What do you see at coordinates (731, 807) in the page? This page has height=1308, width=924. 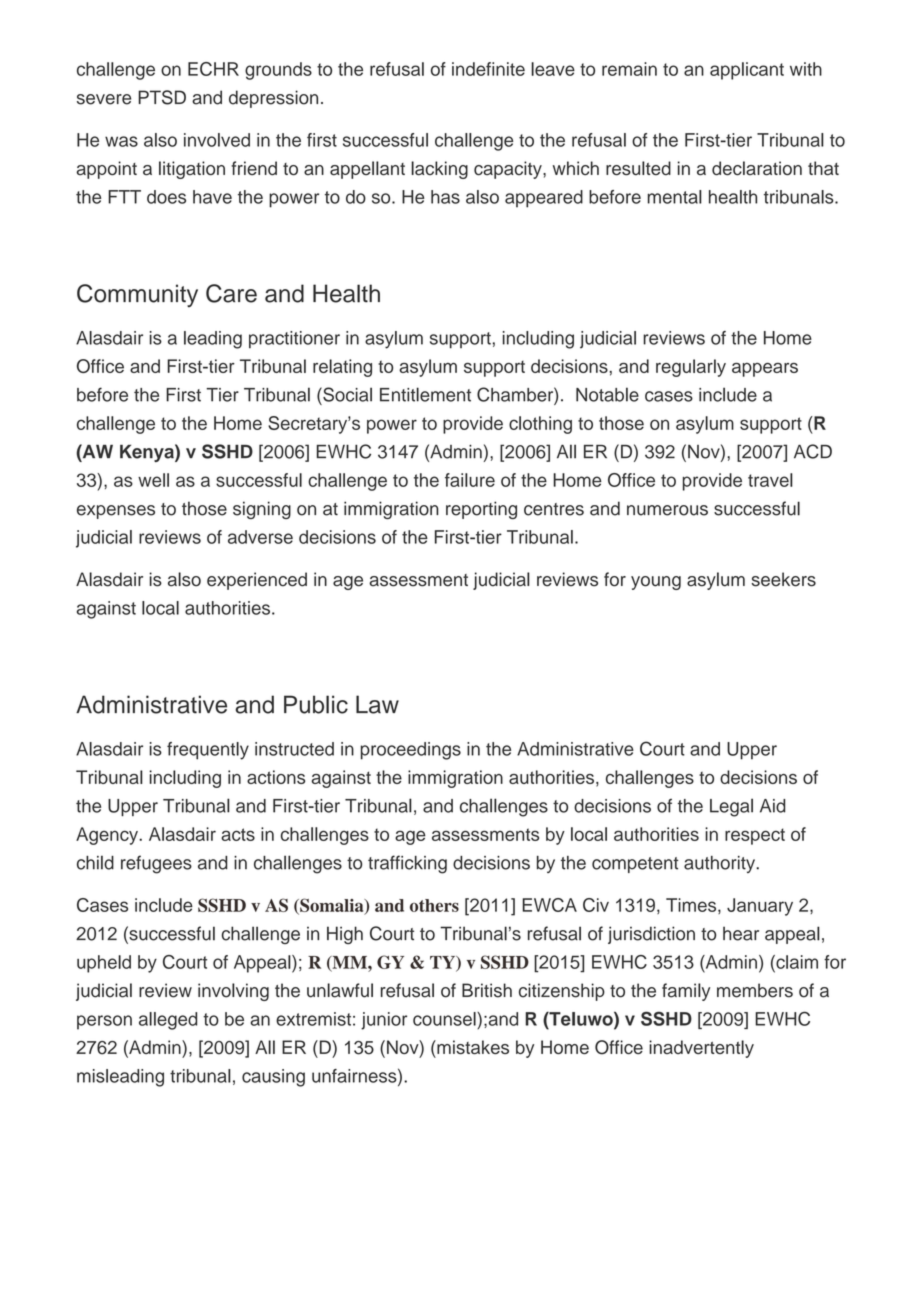 I see `Legal` at bounding box center [731, 807].
